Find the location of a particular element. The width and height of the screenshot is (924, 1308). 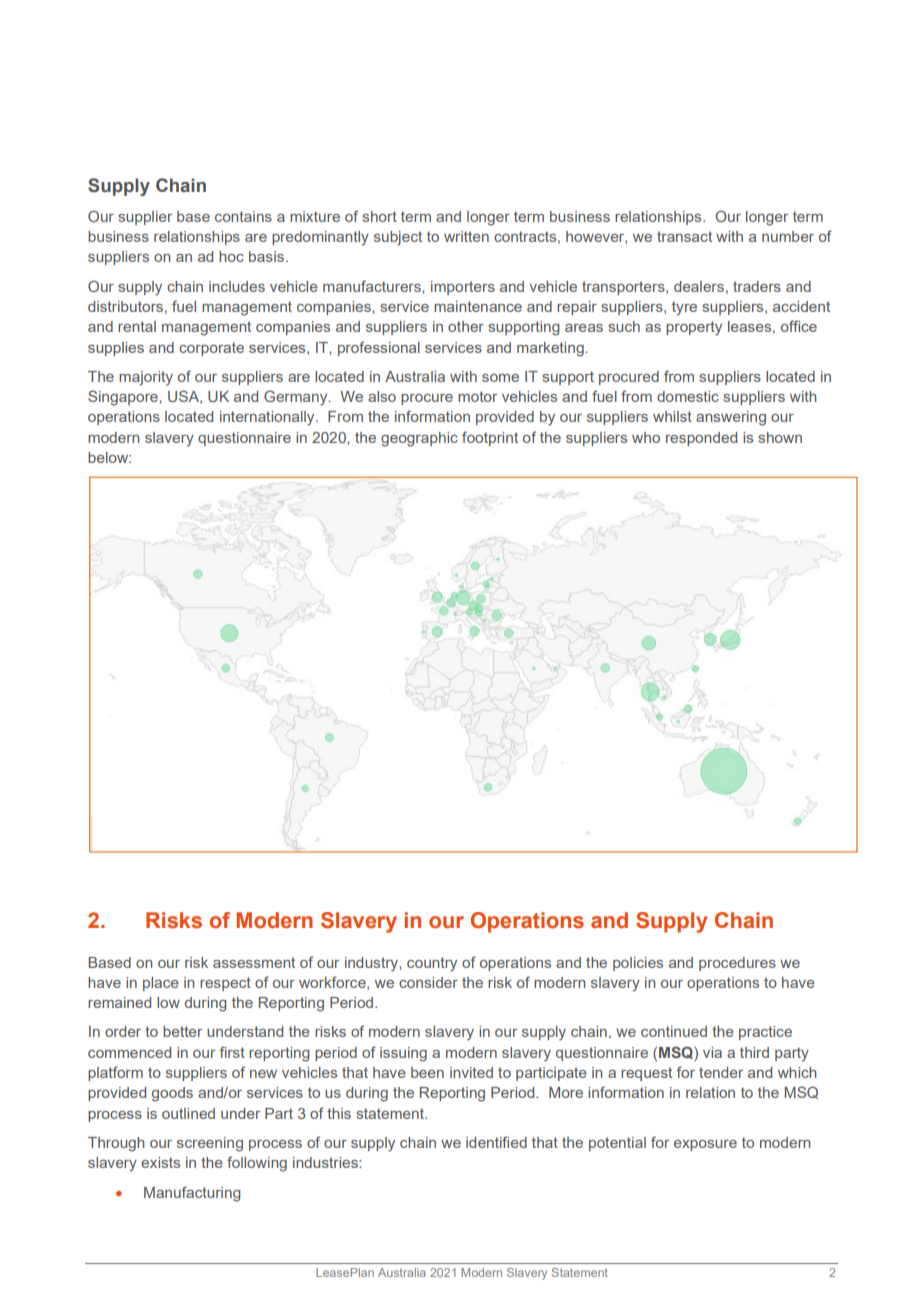

exposure is located at coordinates (705, 1145).
